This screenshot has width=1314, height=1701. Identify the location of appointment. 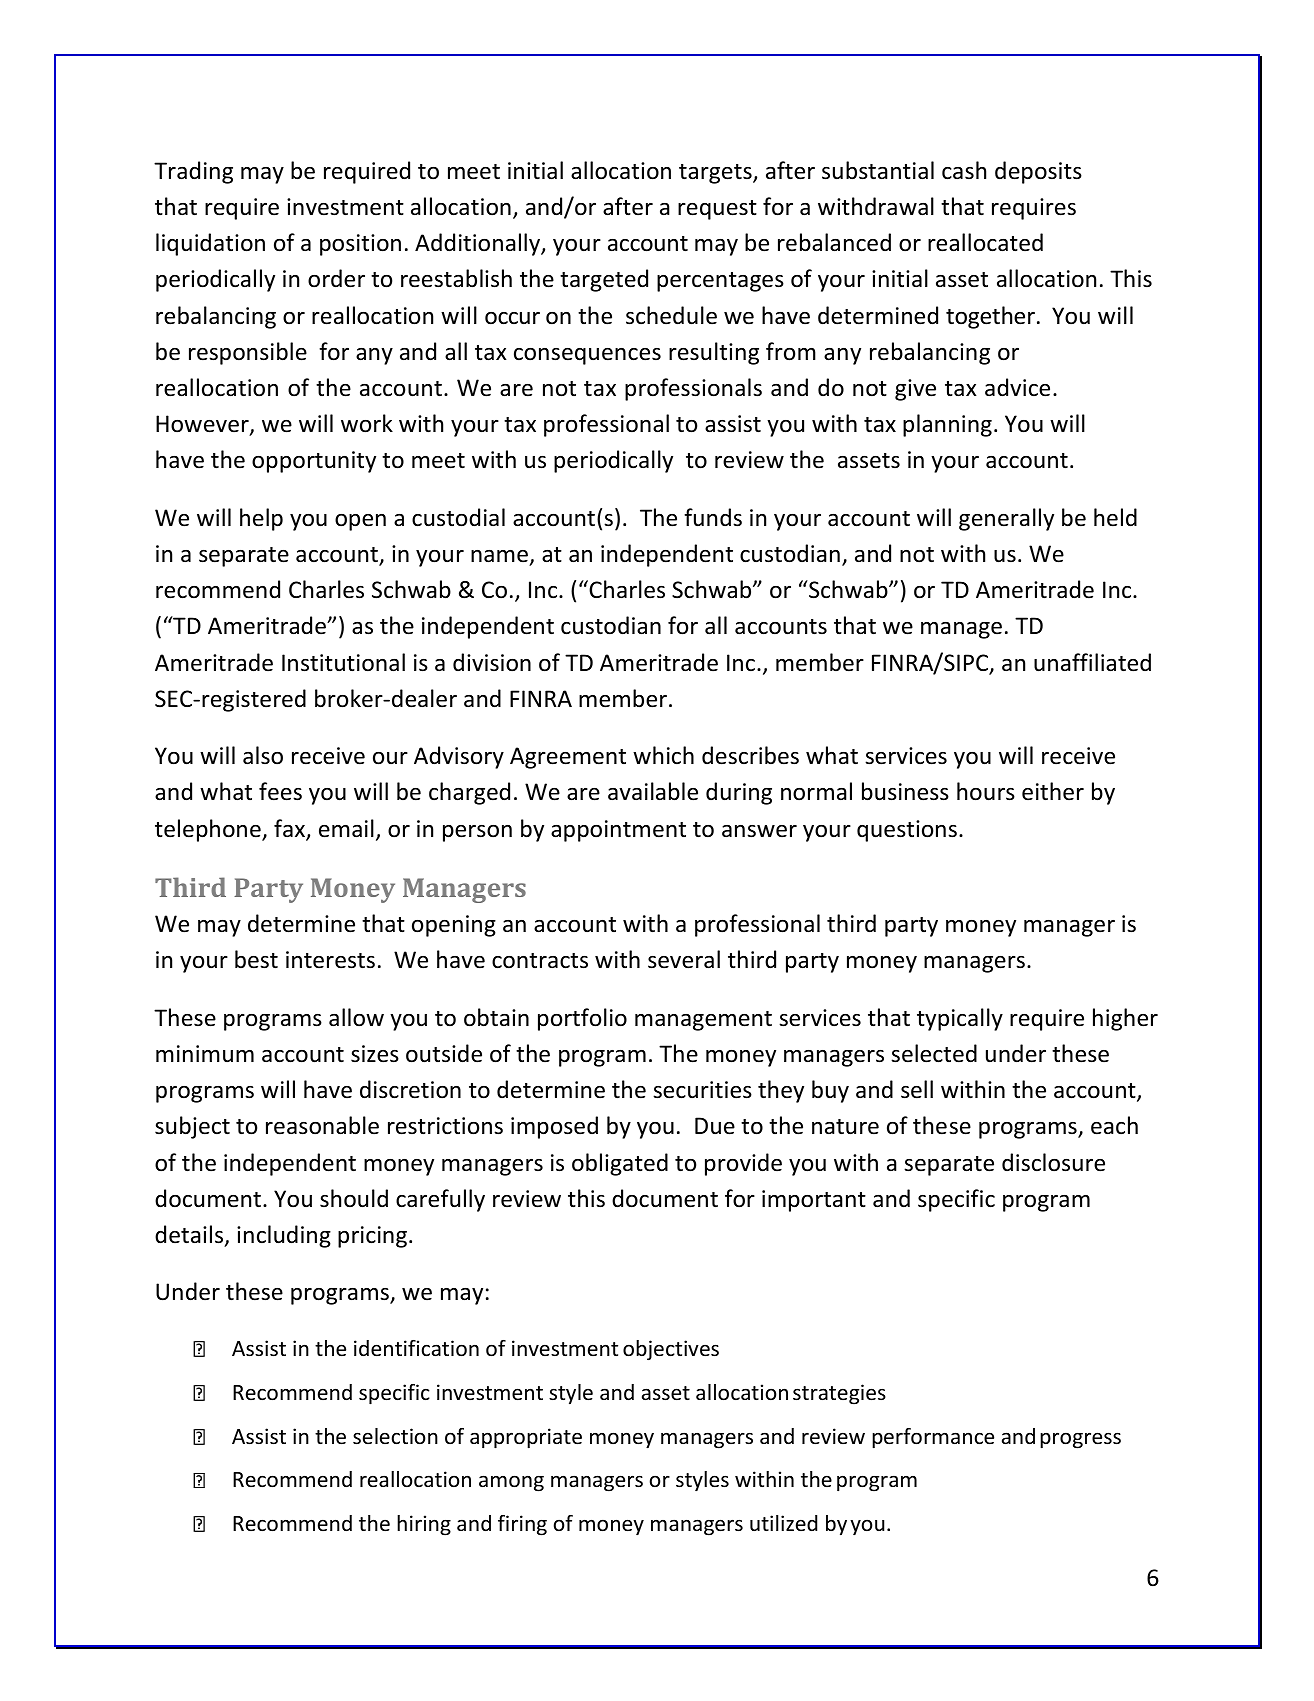
(618, 831).
